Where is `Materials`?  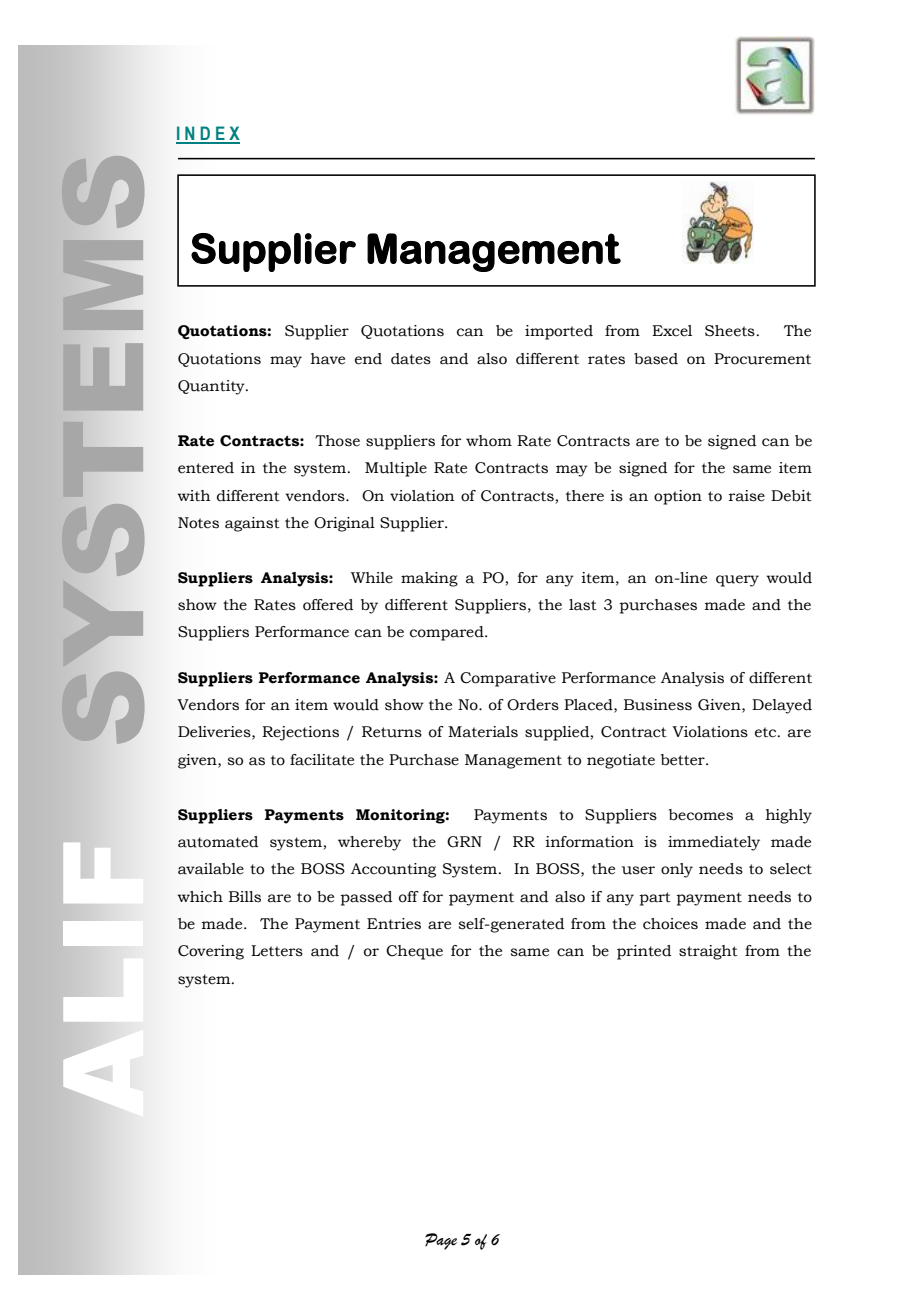
Materials is located at coordinates (483, 732).
